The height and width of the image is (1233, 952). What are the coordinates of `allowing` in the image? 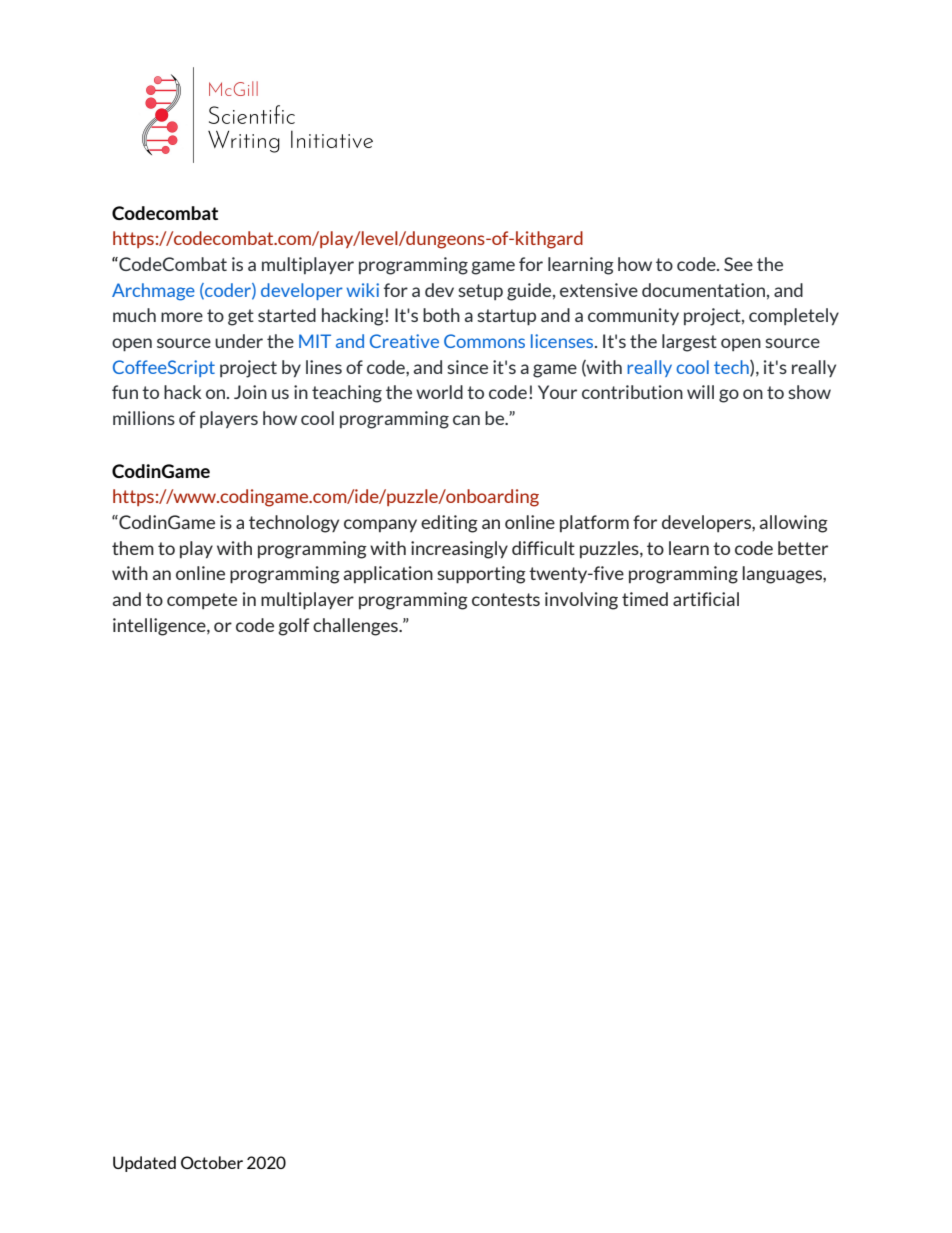 It's located at (793, 524).
